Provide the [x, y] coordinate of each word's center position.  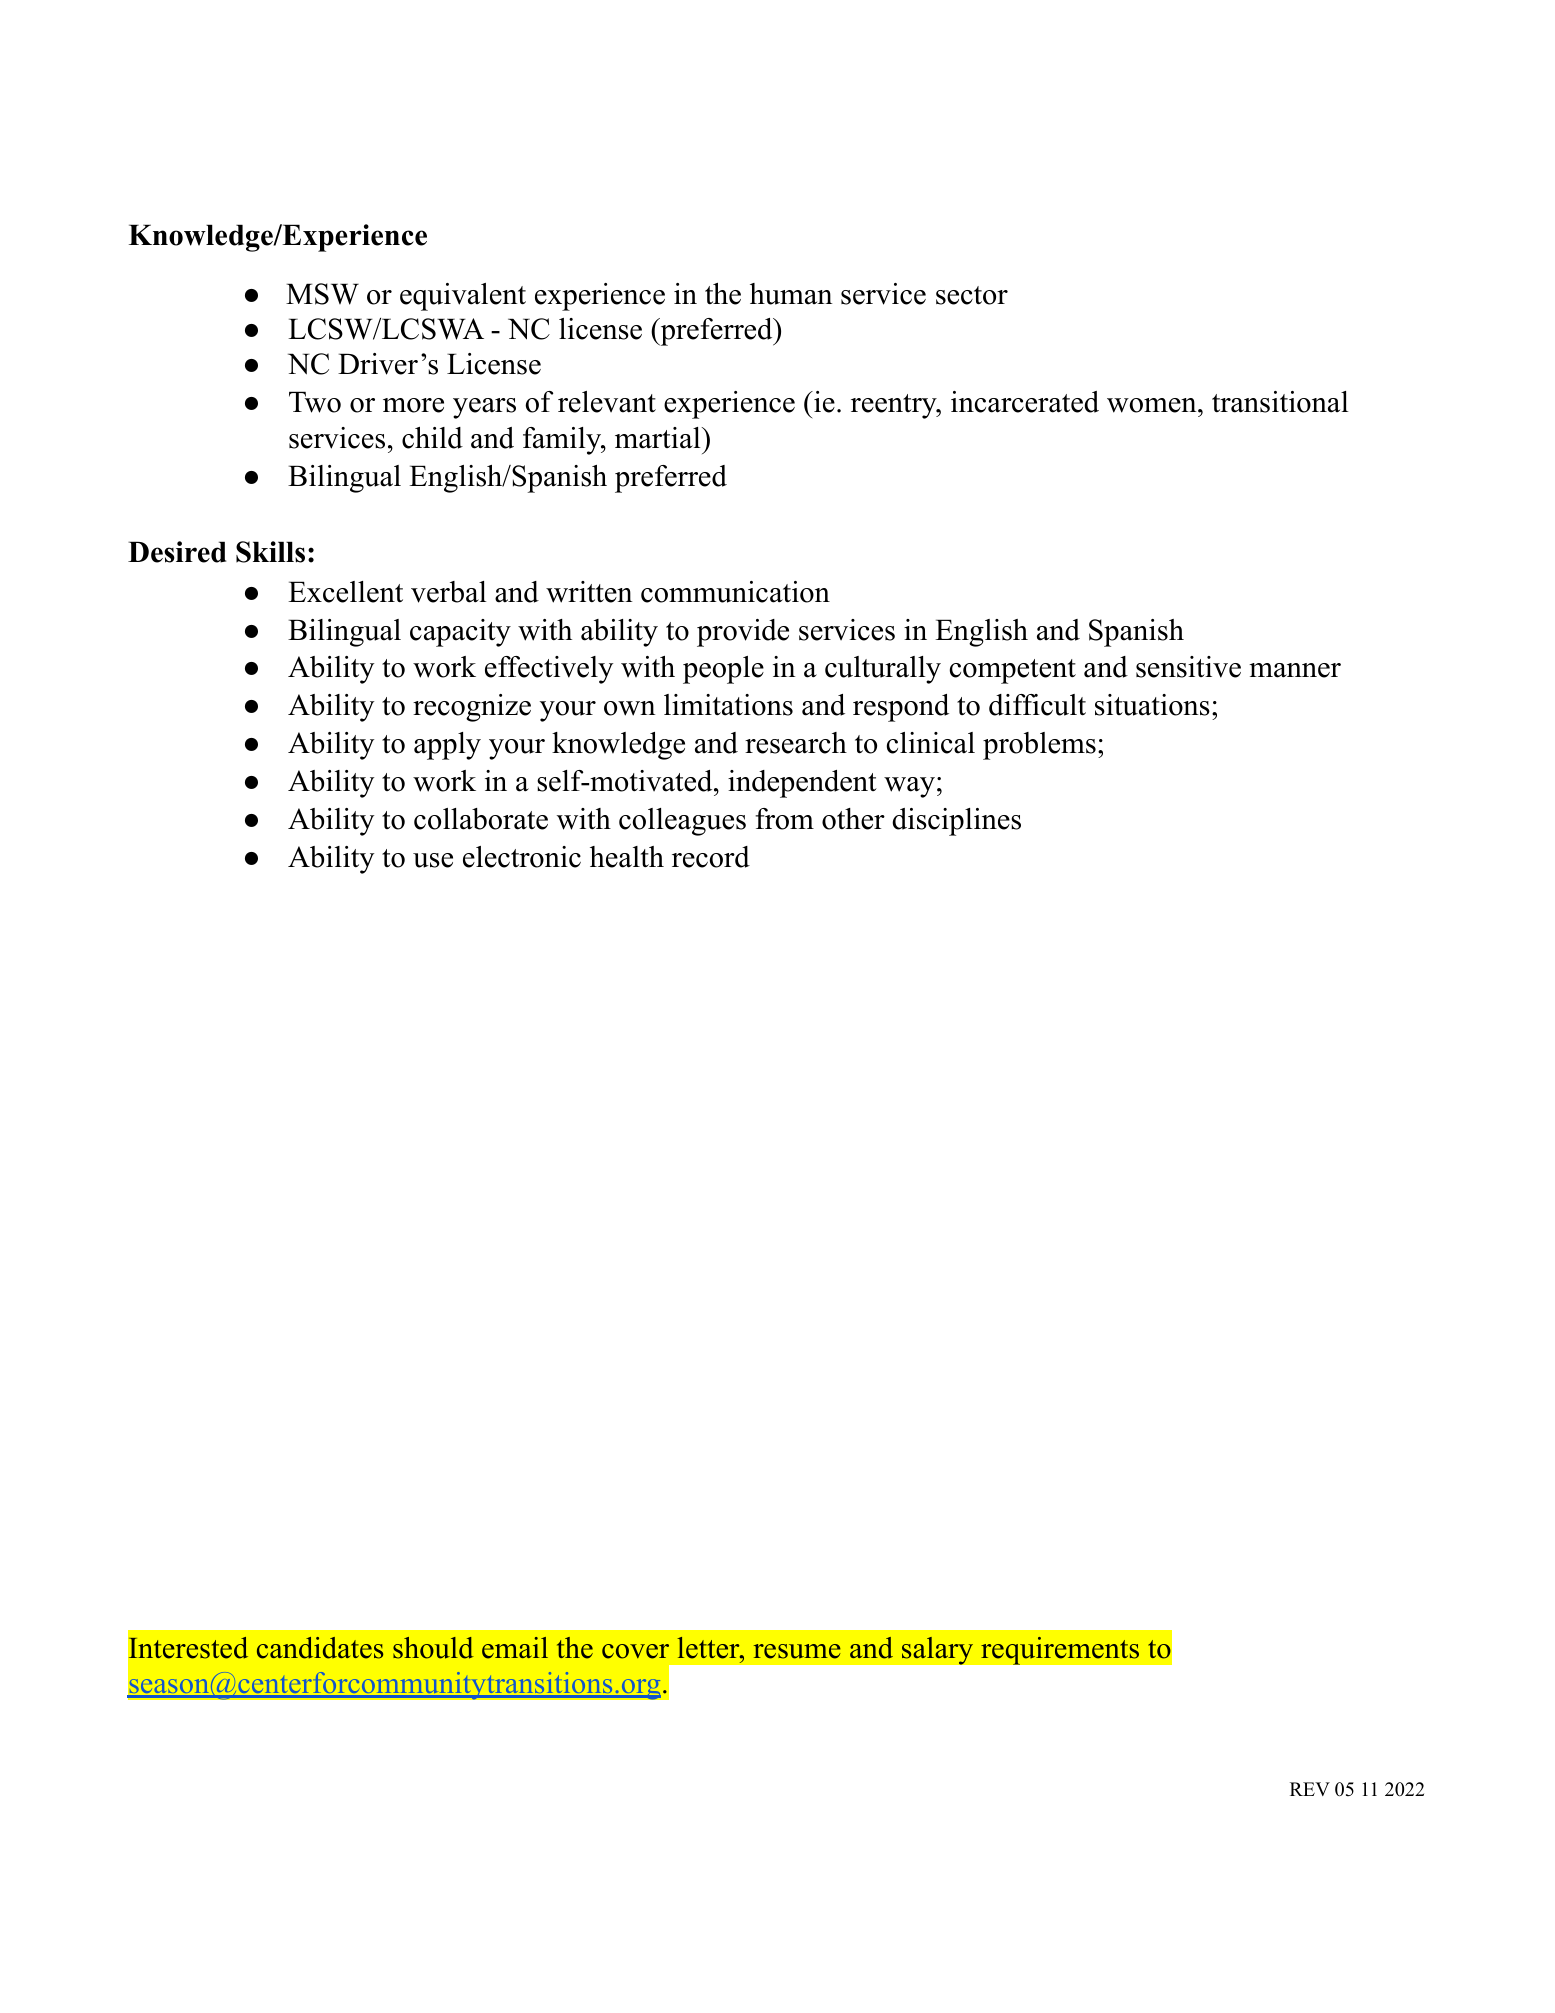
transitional [1280, 402]
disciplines [956, 822]
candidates [320, 1648]
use [433, 860]
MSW [322, 294]
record [711, 857]
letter [709, 1648]
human [791, 294]
